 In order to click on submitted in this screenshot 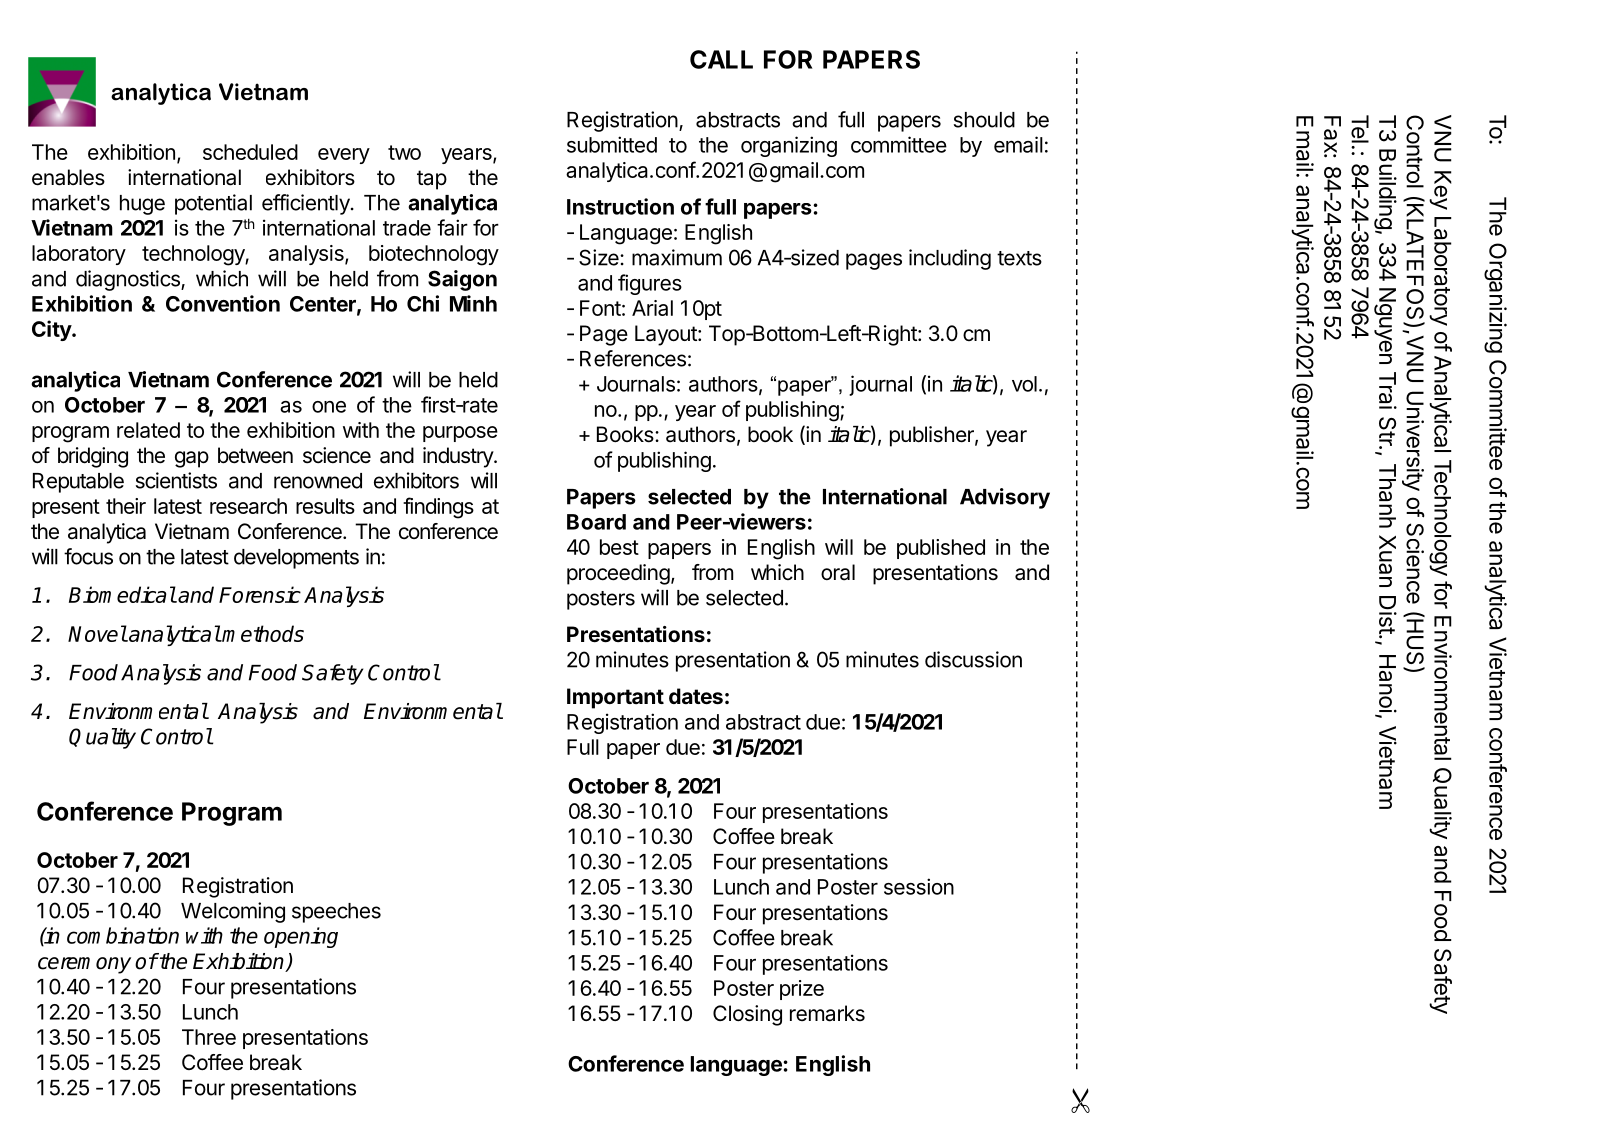, I will do `click(612, 144)`.
